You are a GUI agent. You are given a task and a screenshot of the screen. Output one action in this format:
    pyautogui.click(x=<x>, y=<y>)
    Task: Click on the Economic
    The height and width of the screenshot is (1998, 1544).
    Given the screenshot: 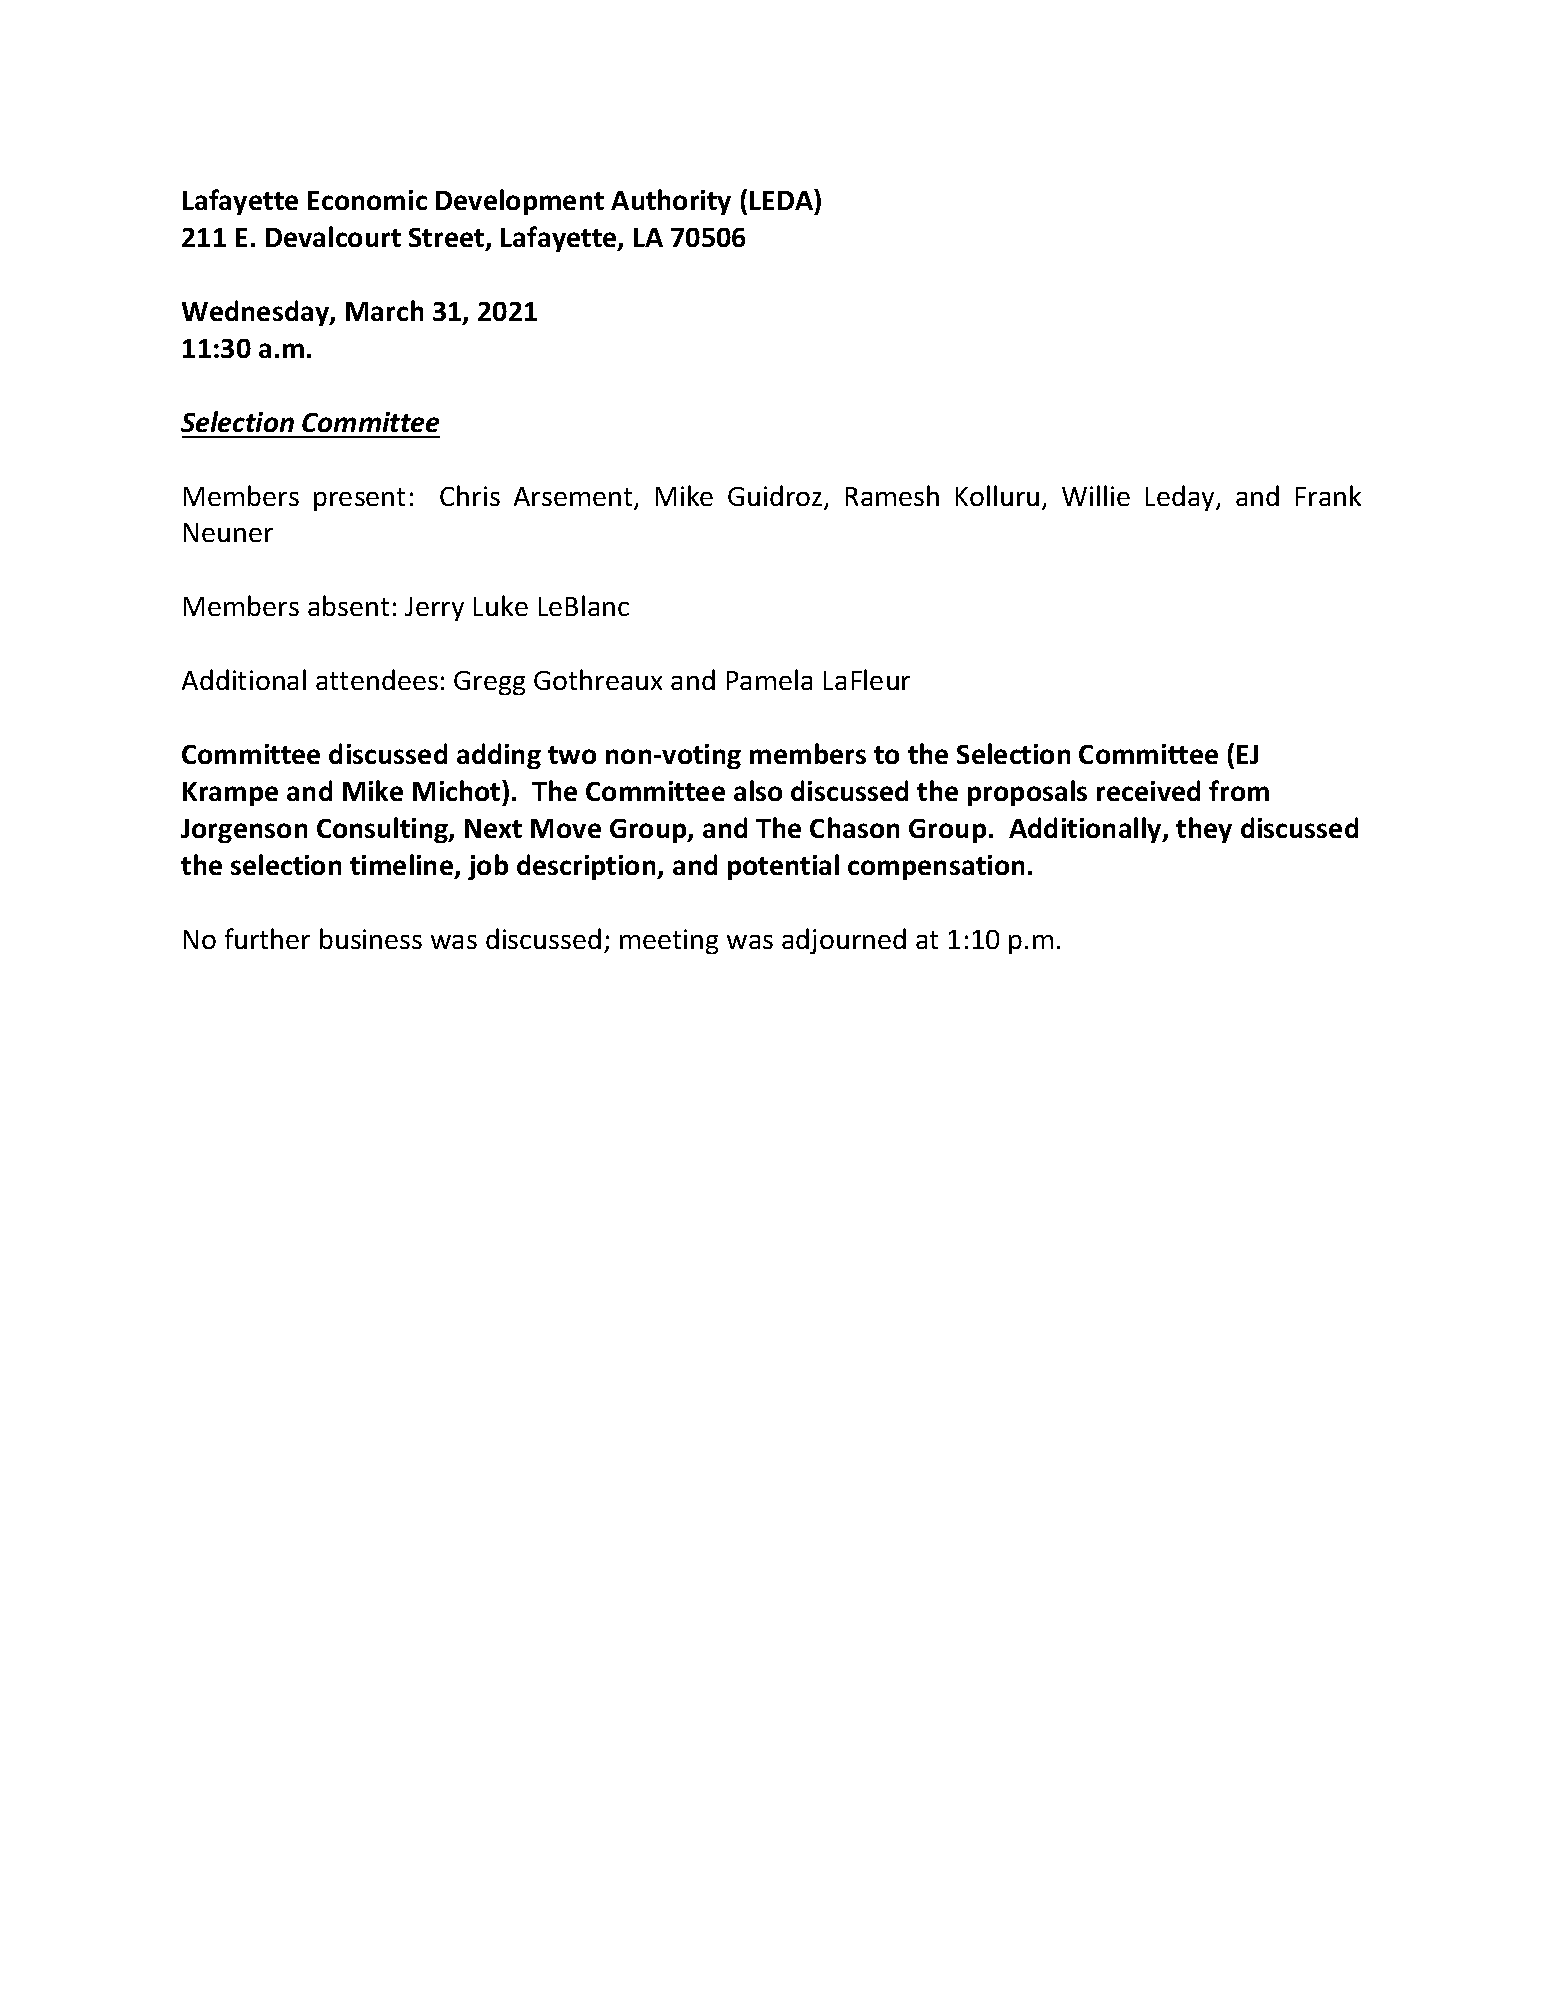 What is the action you would take?
    pyautogui.click(x=367, y=200)
